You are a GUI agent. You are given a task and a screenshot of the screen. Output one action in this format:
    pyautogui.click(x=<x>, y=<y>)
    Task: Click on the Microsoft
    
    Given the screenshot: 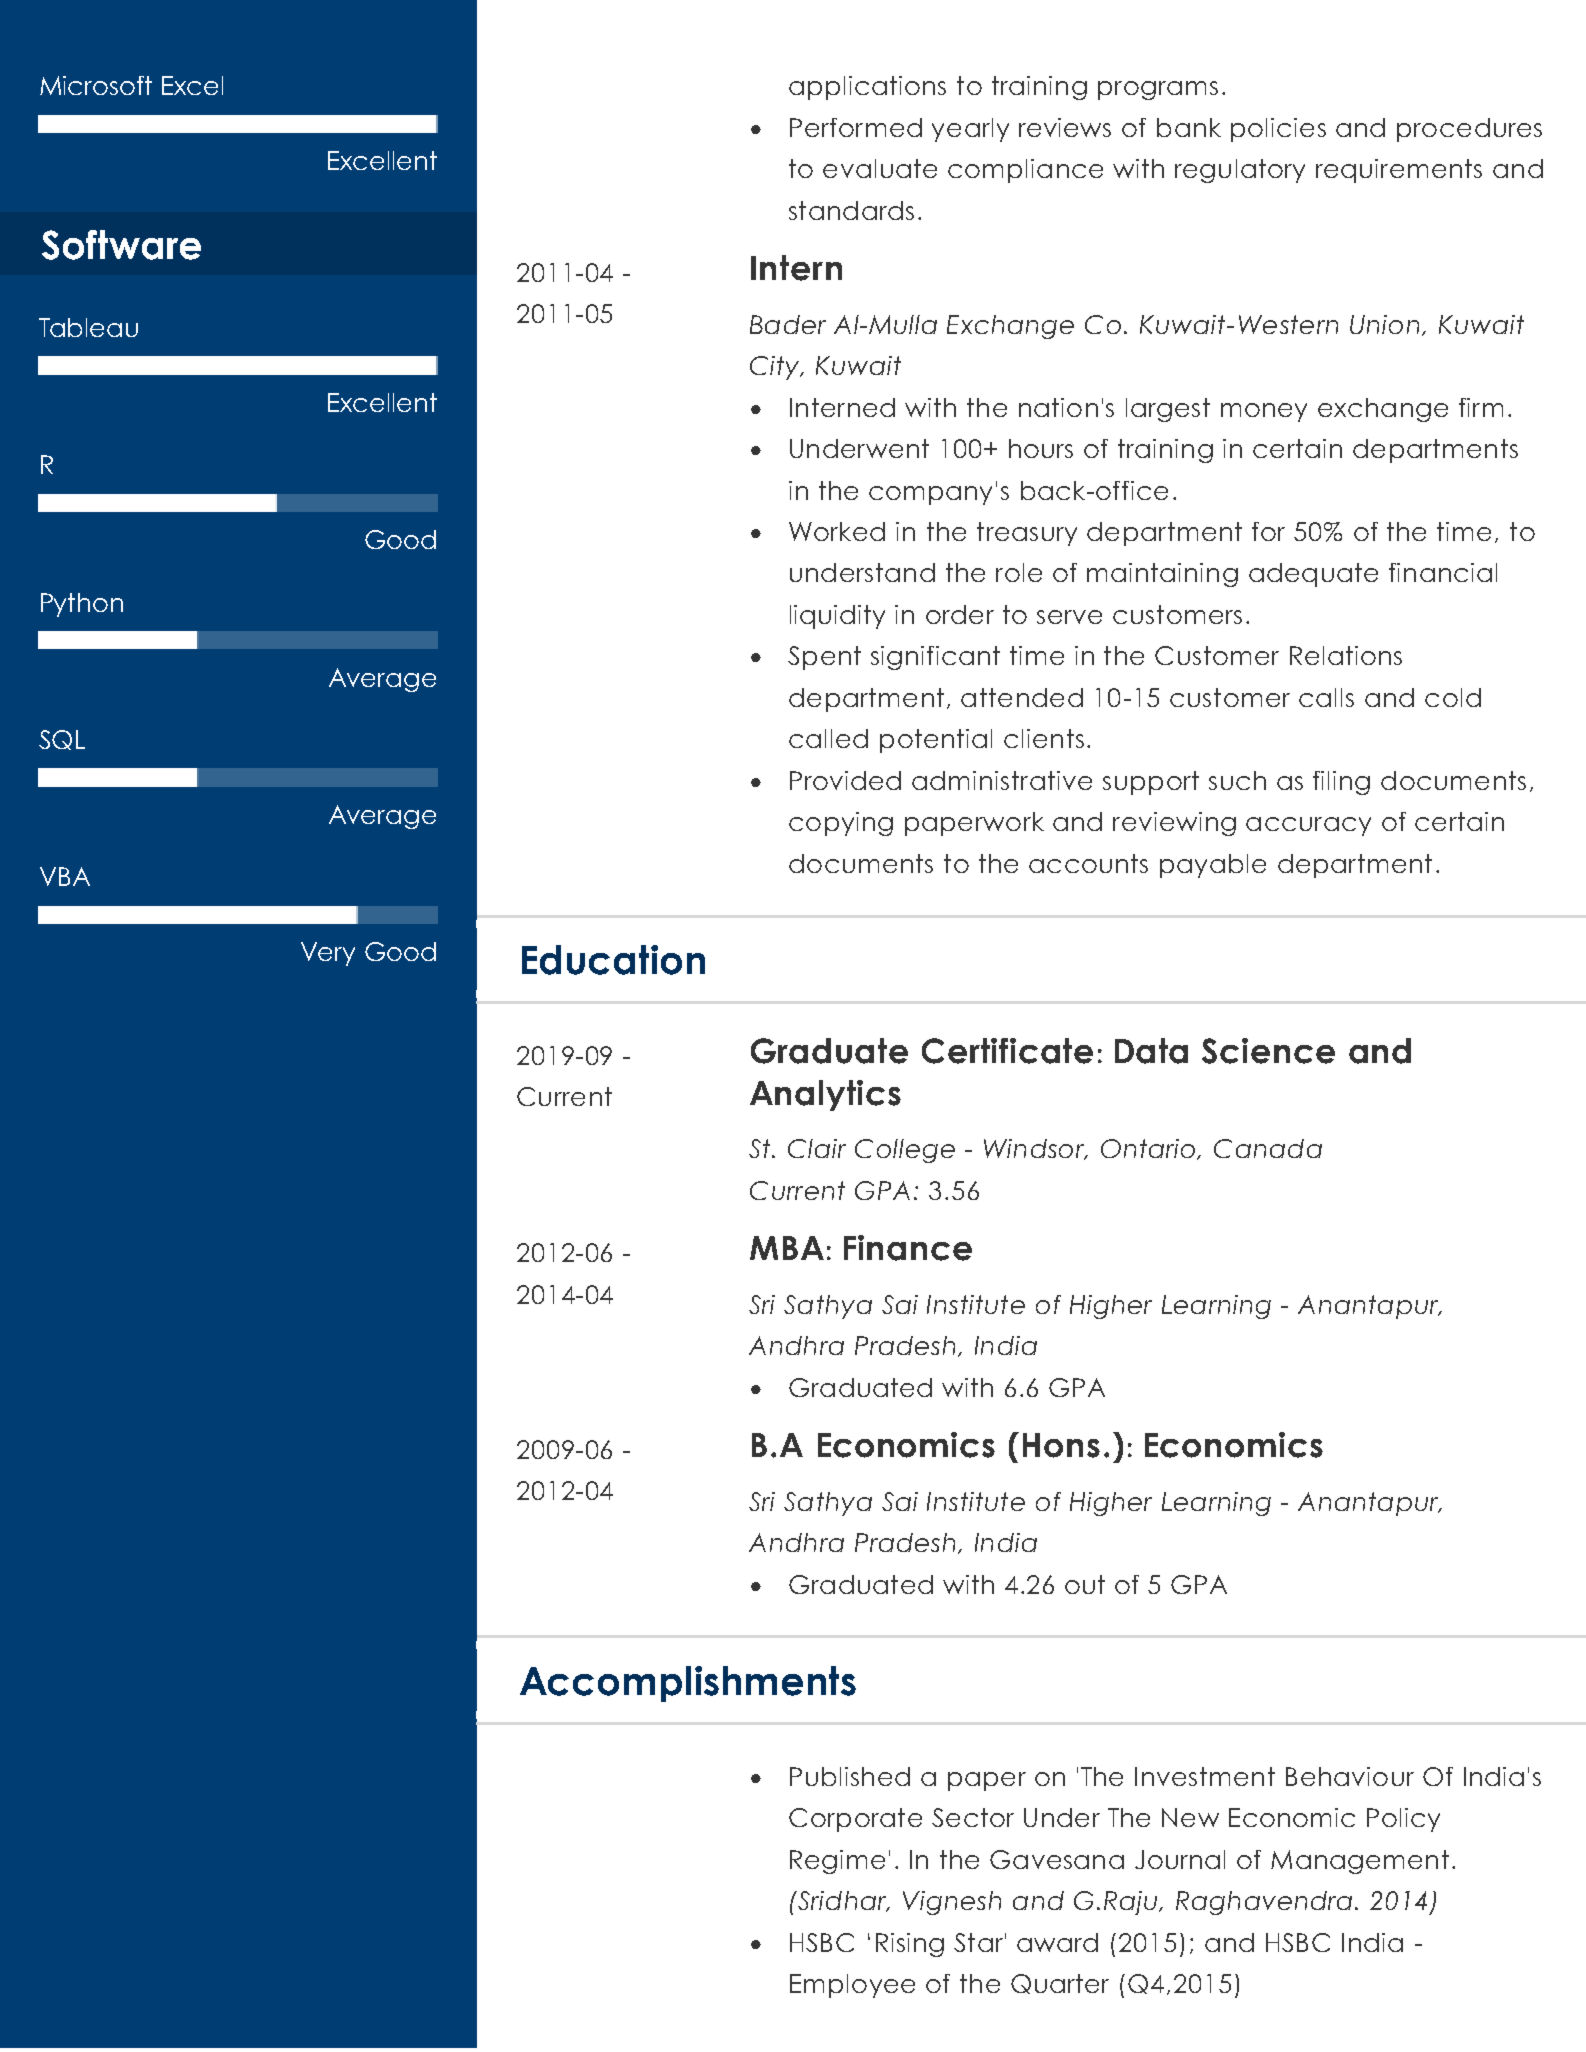 What is the action you would take?
    pyautogui.click(x=96, y=85)
